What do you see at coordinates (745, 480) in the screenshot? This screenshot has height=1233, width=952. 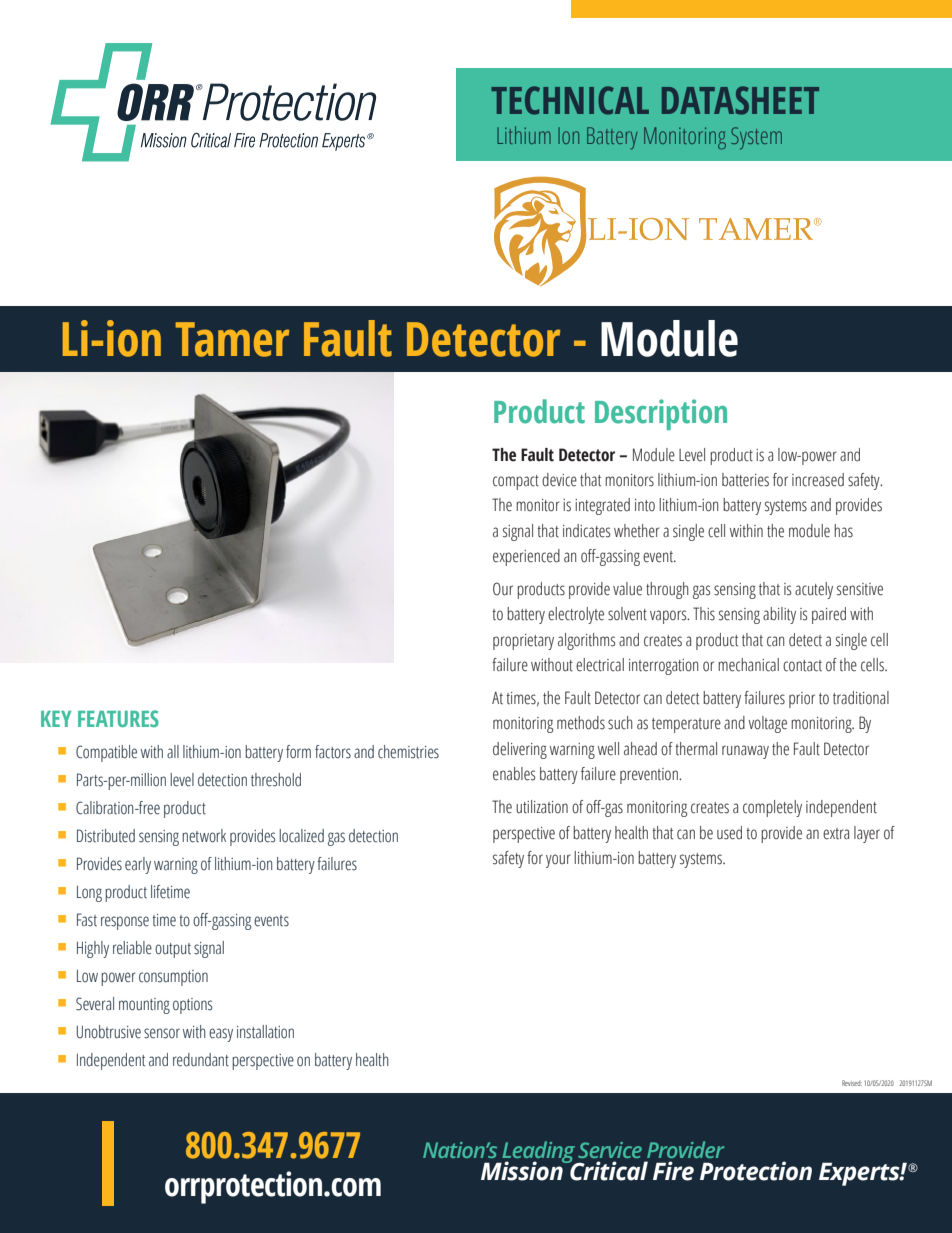 I see `batteries` at bounding box center [745, 480].
